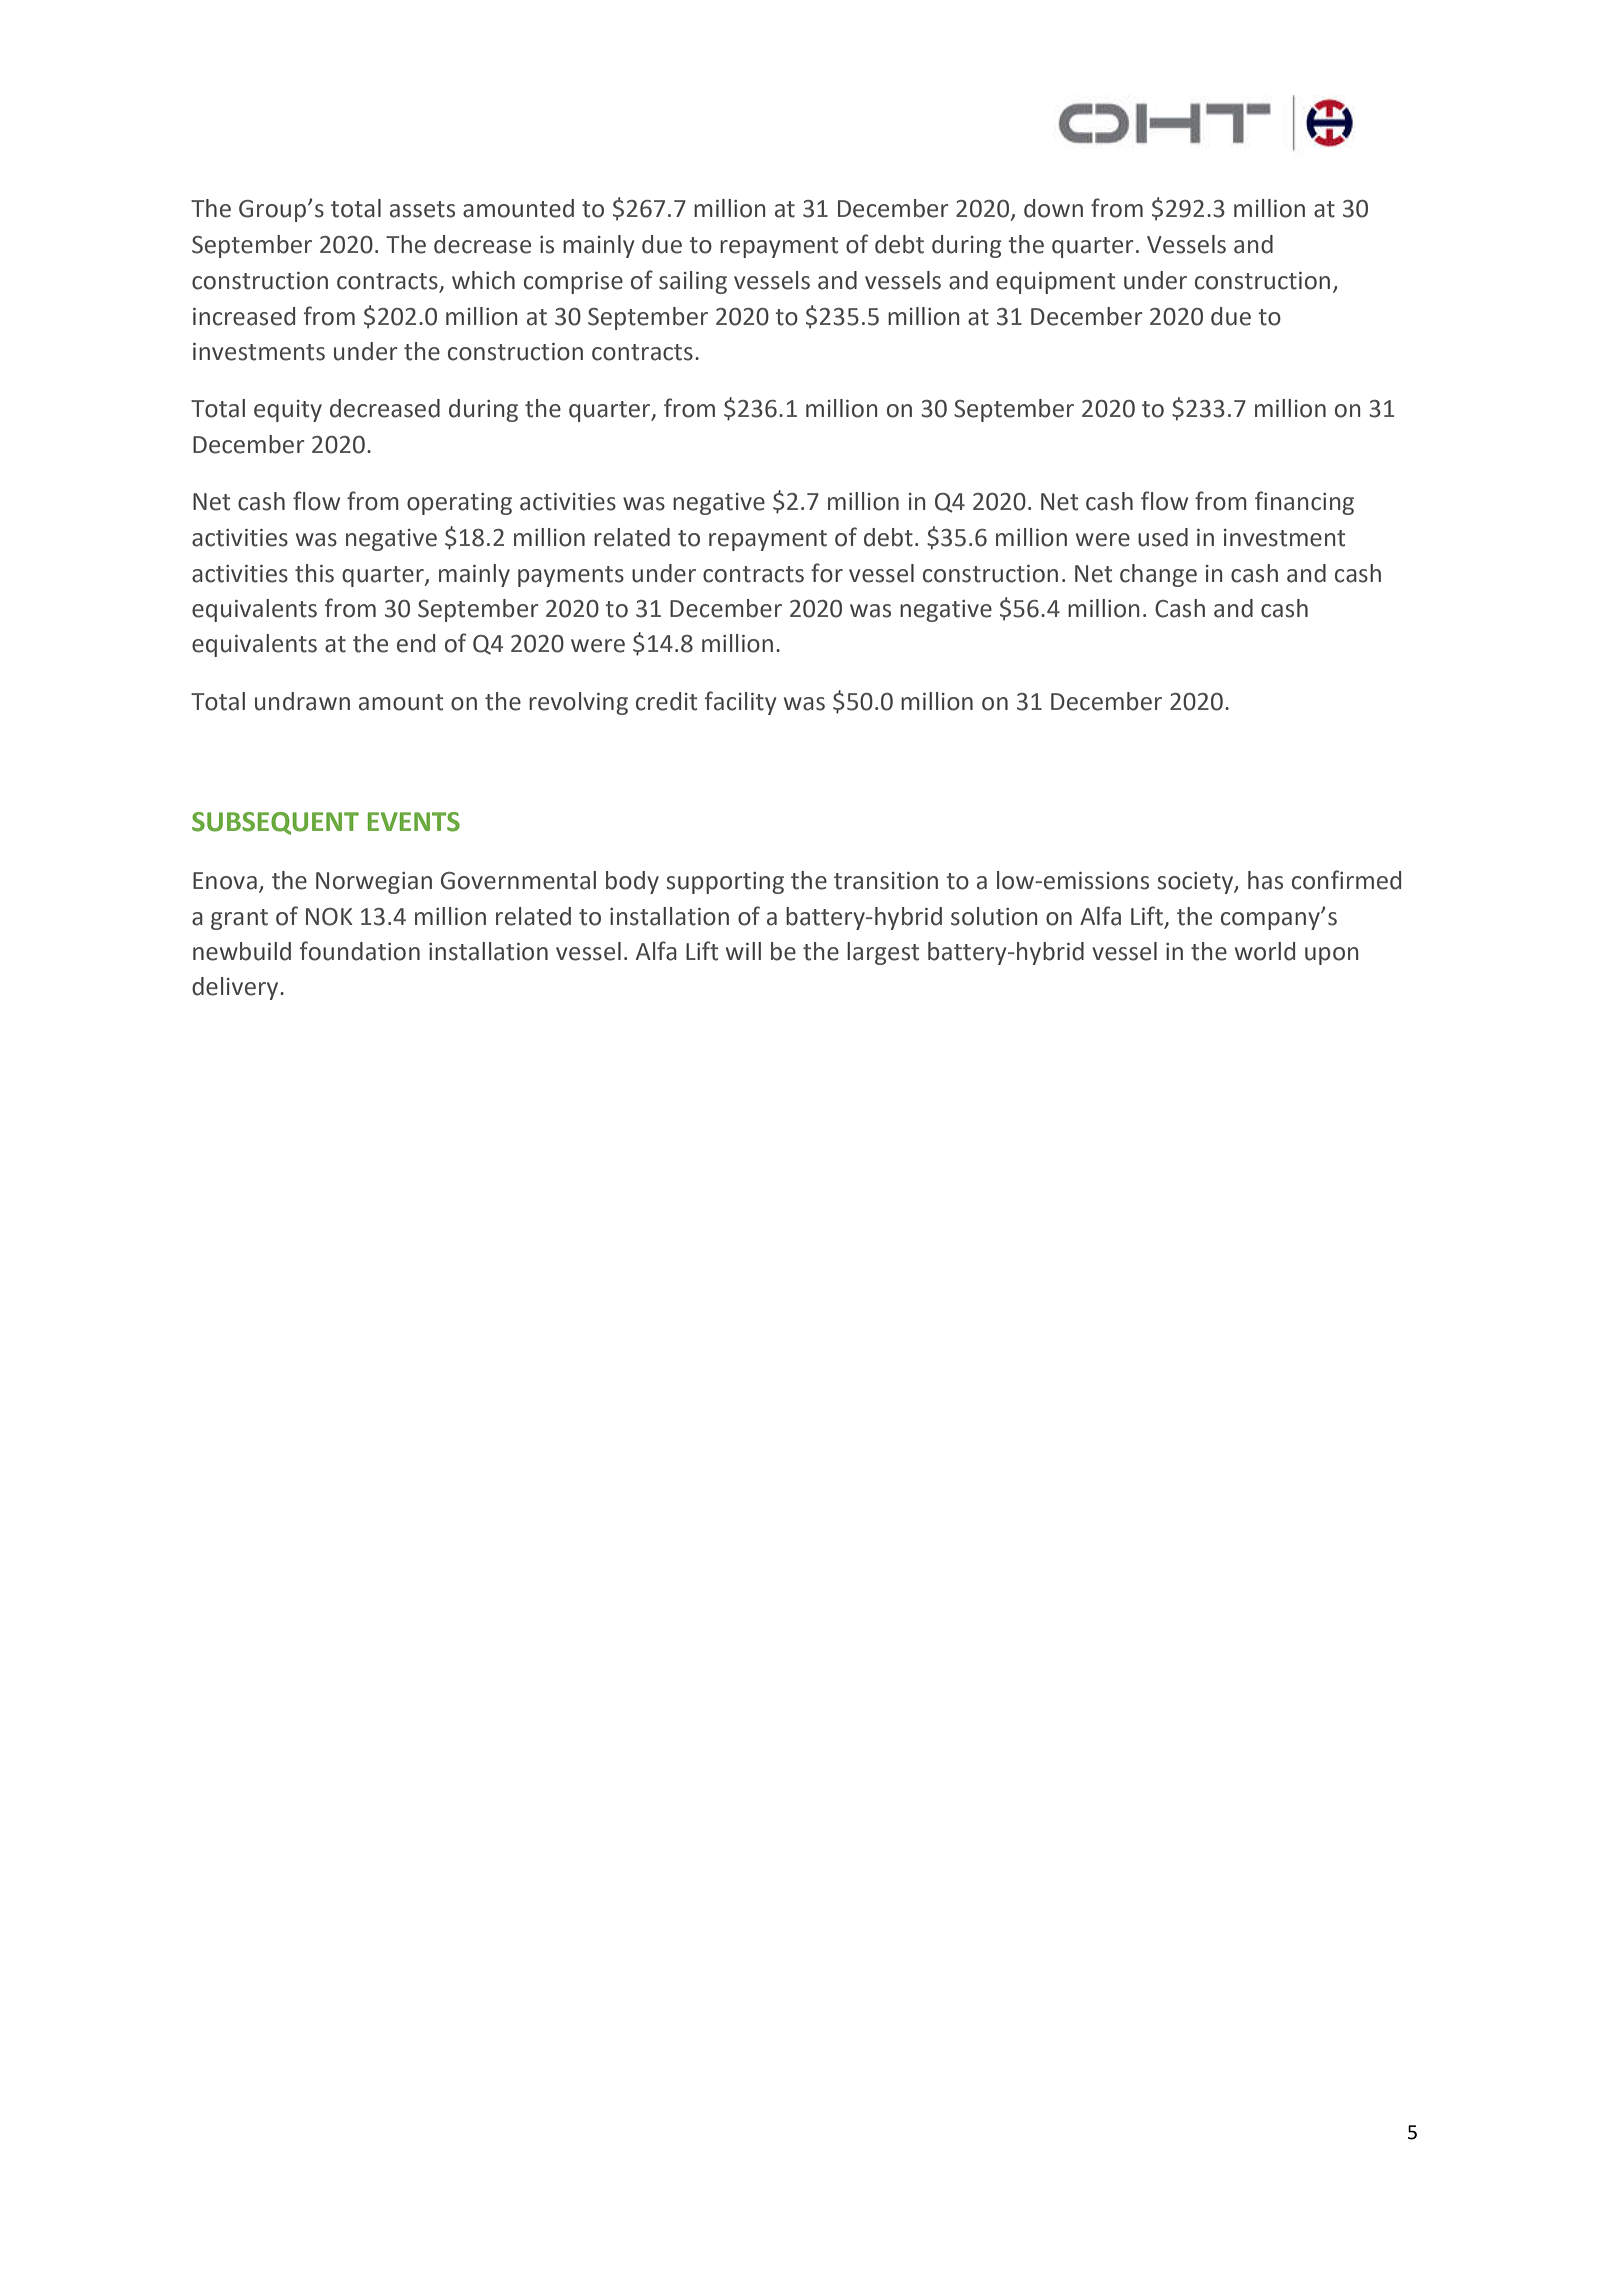  What do you see at coordinates (827, 573) in the screenshot?
I see `for` at bounding box center [827, 573].
